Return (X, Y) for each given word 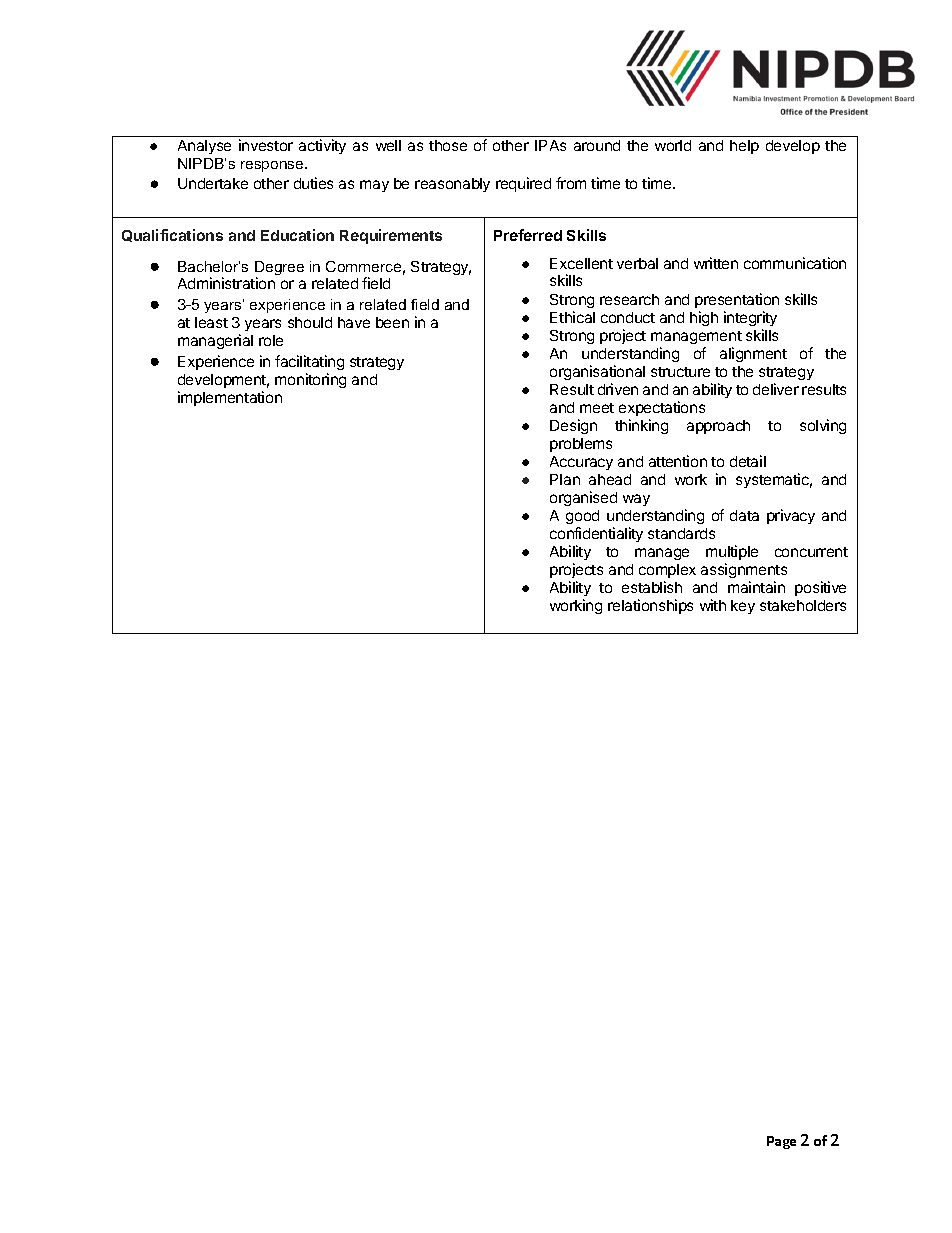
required (523, 184)
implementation (230, 398)
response (273, 166)
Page (781, 1142)
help (744, 147)
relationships (650, 606)
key (743, 607)
